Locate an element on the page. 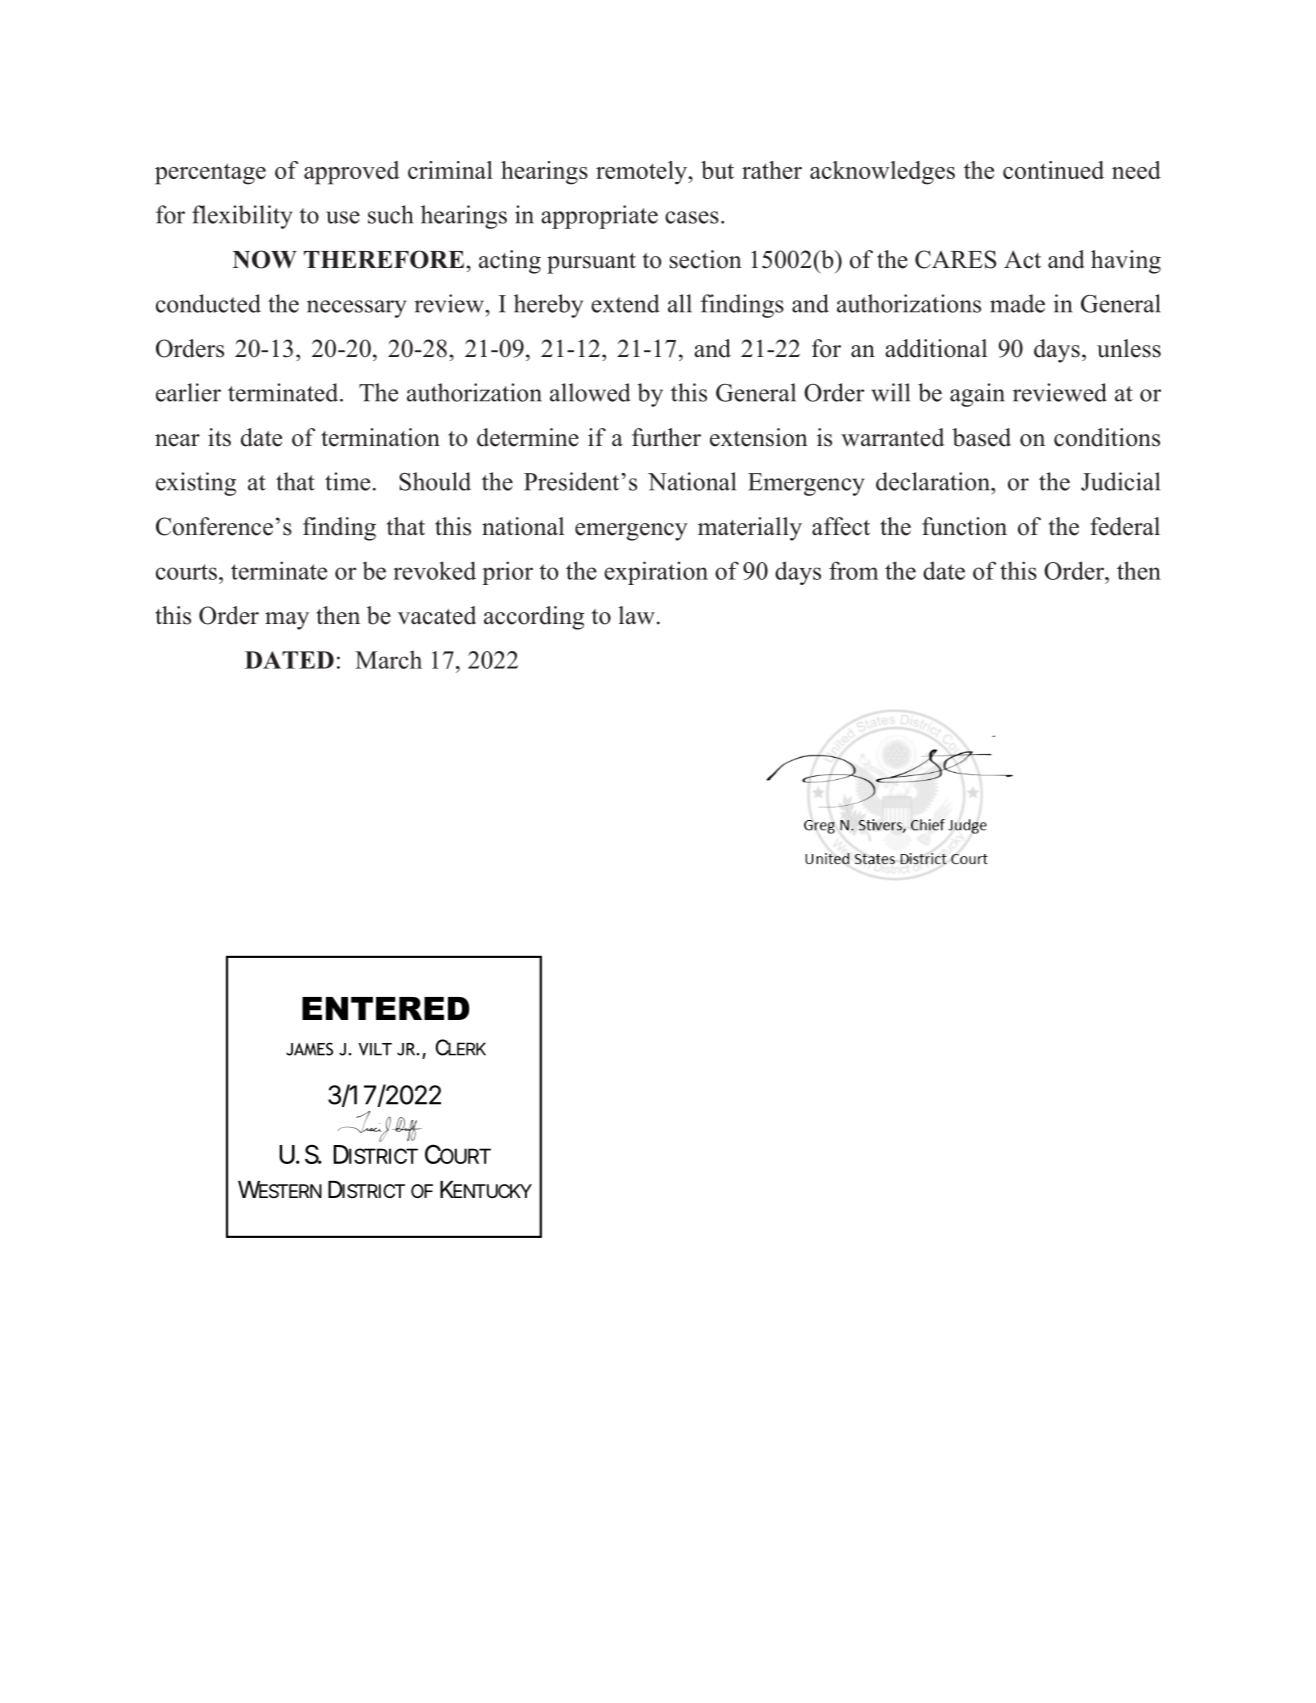  function is located at coordinates (964, 526).
